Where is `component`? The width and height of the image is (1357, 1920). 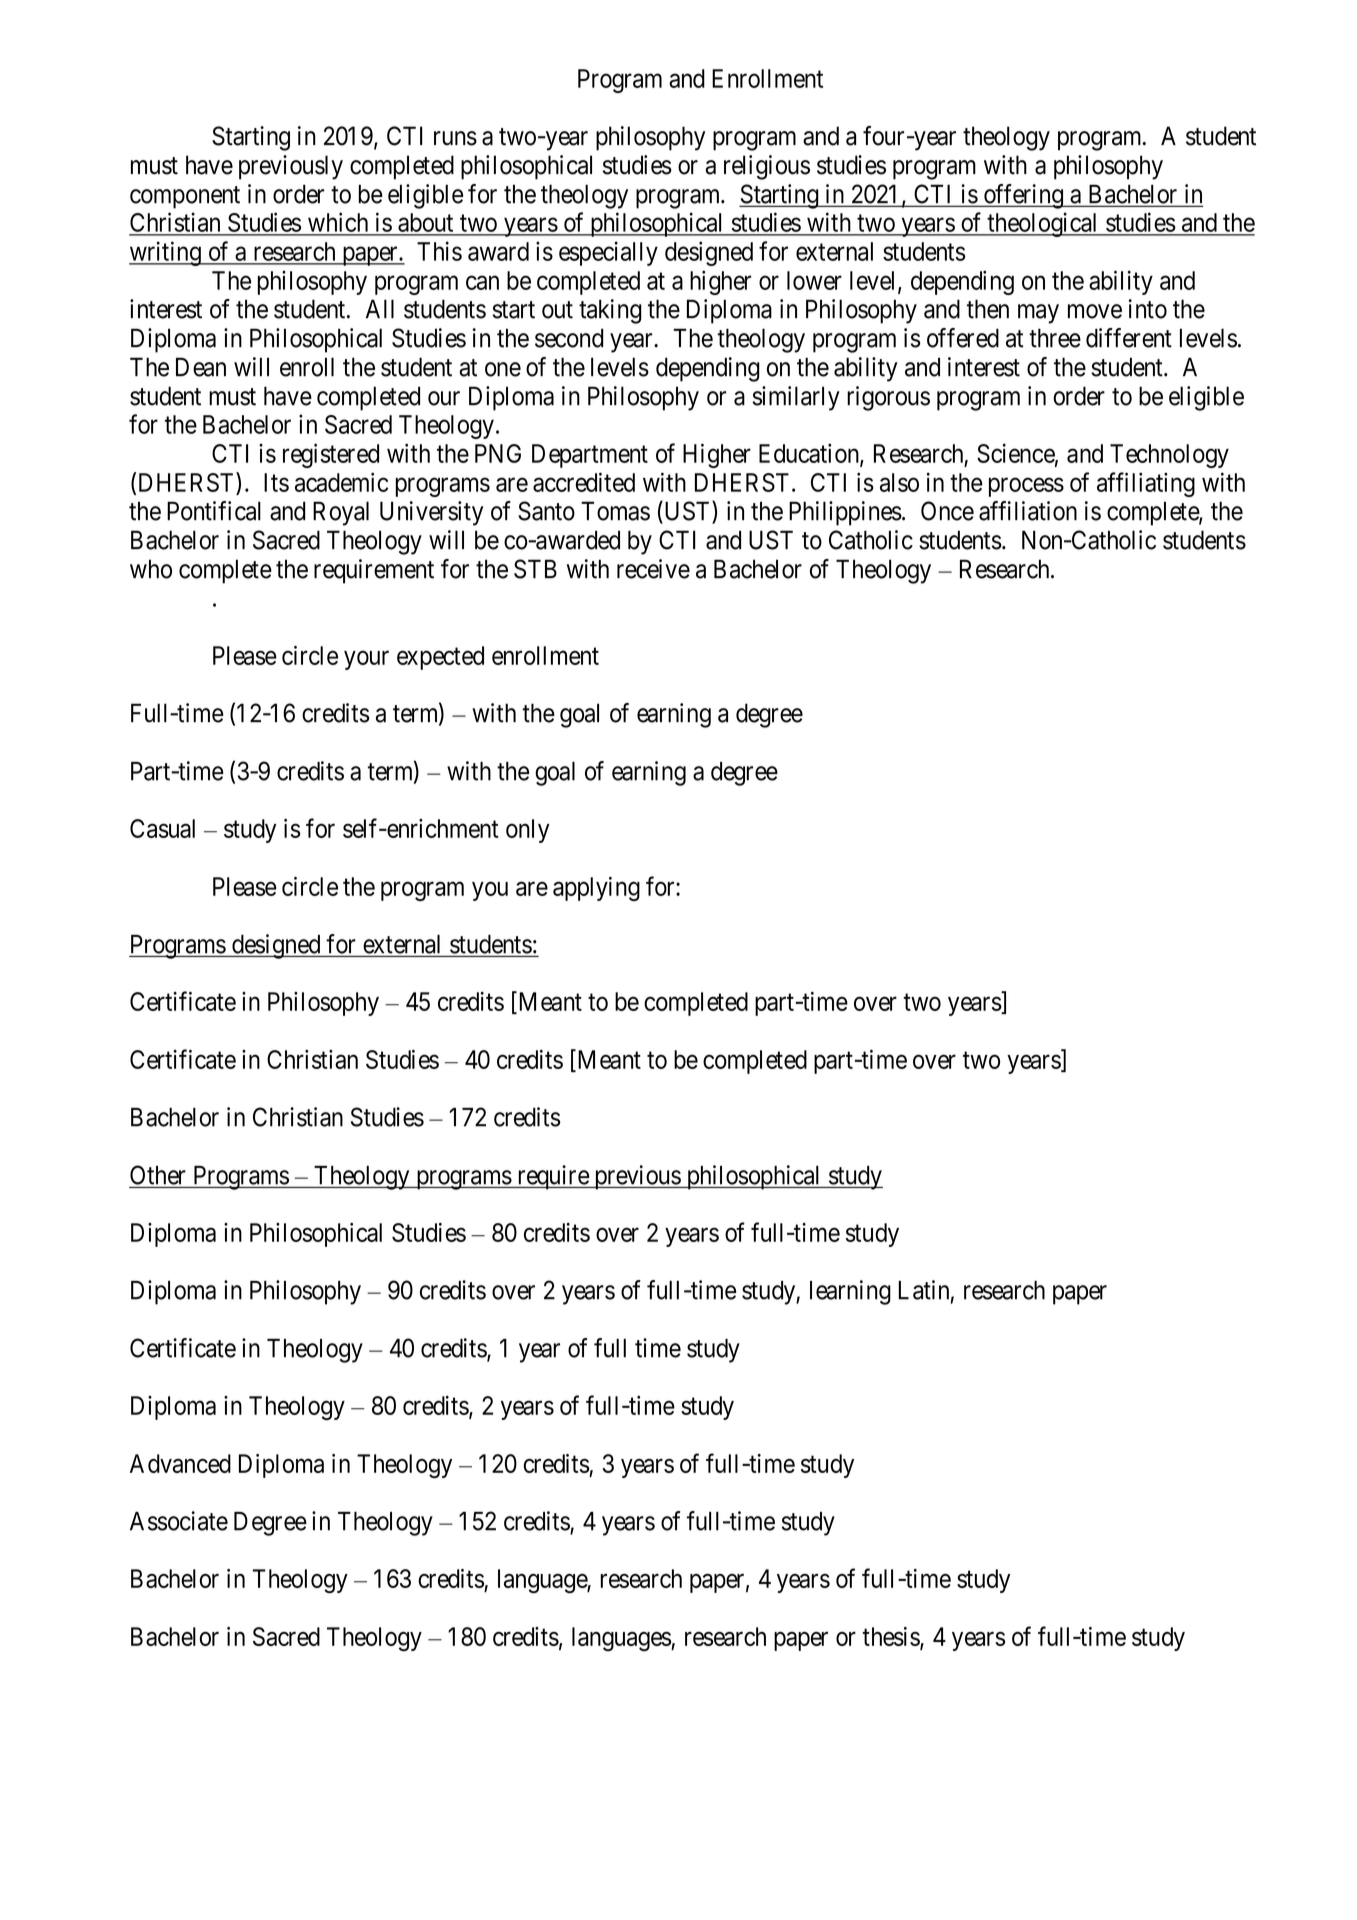
component is located at coordinates (185, 197).
